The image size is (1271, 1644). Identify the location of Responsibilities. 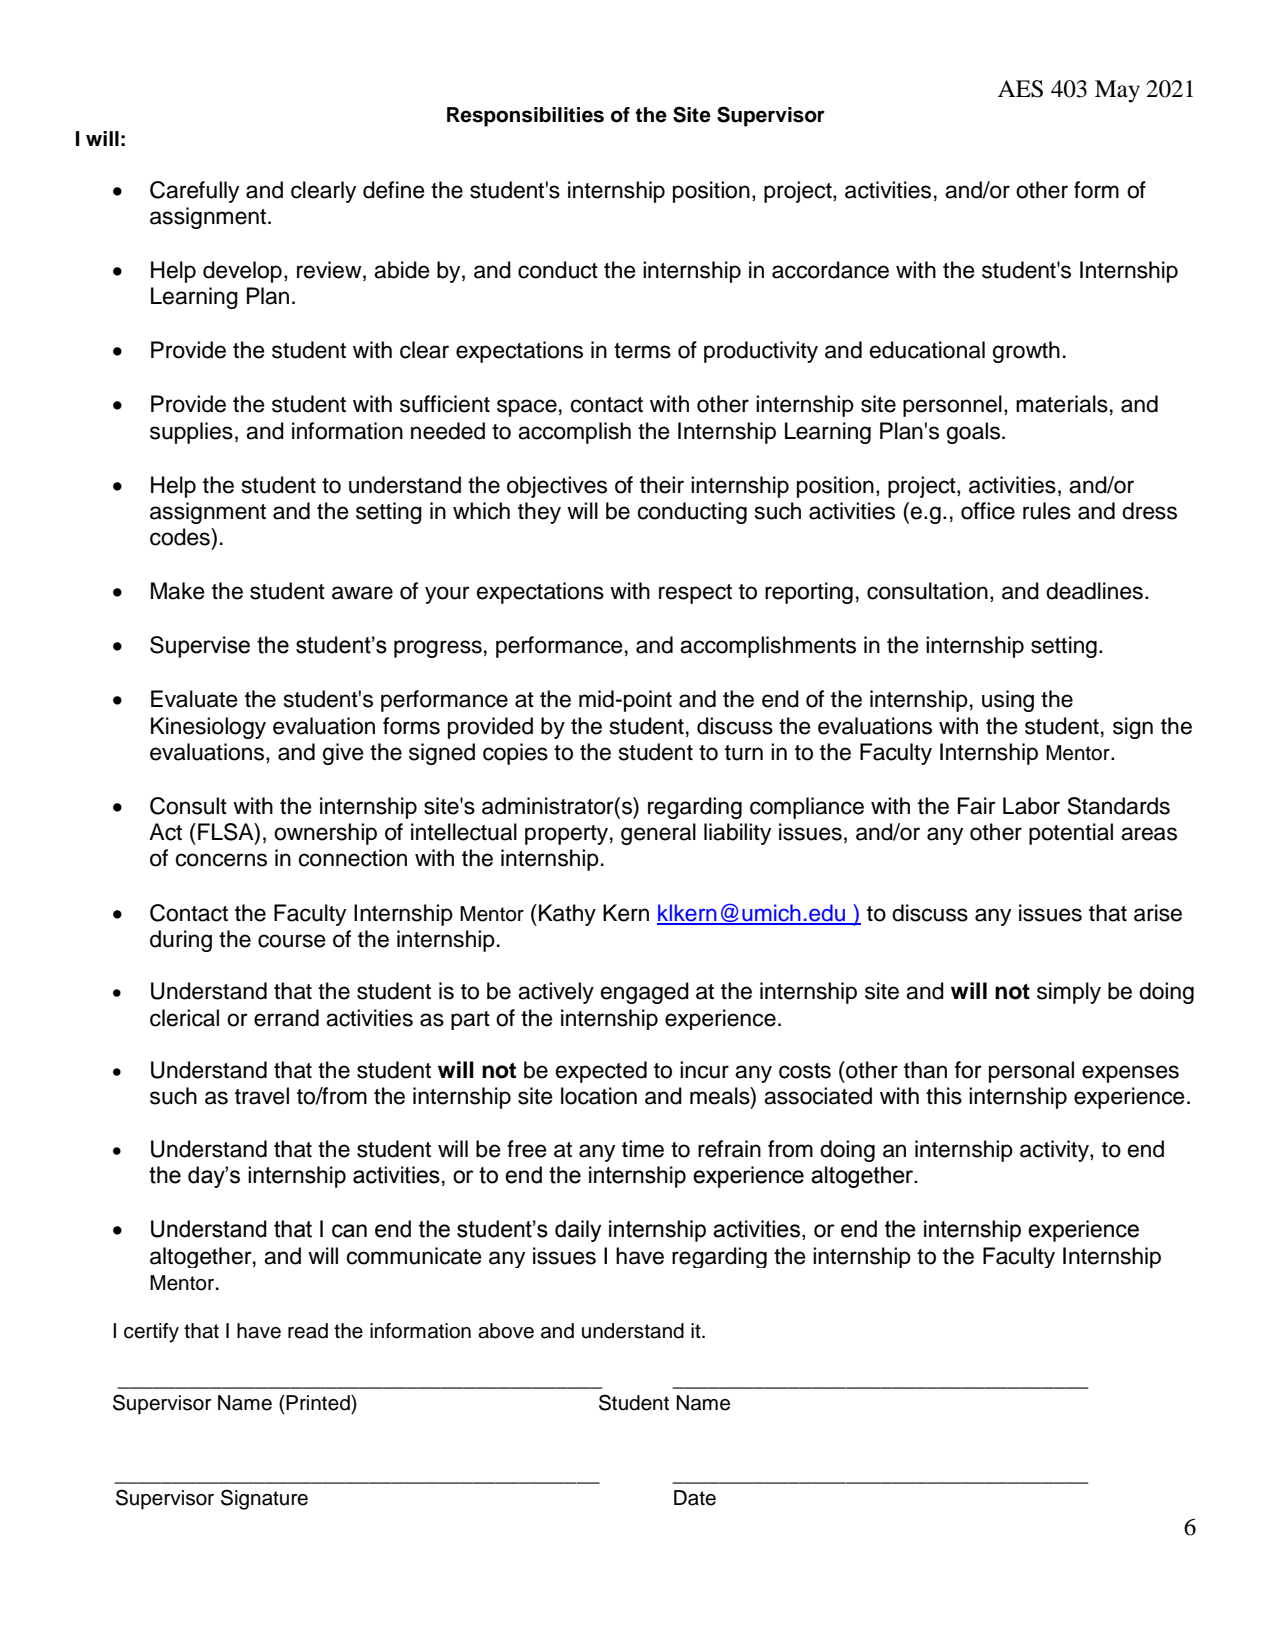
(525, 117).
